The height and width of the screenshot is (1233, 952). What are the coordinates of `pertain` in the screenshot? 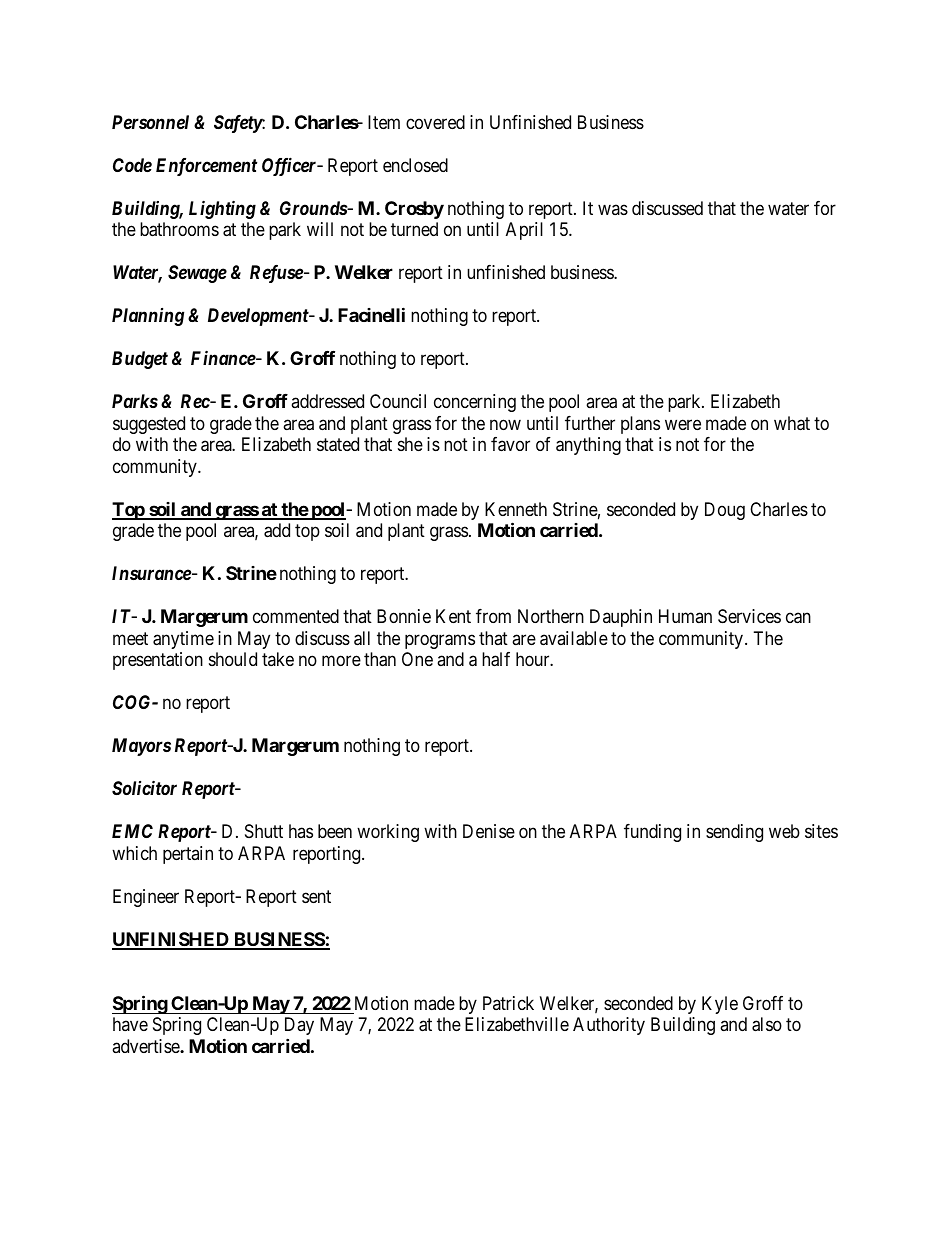 It's located at (188, 855).
